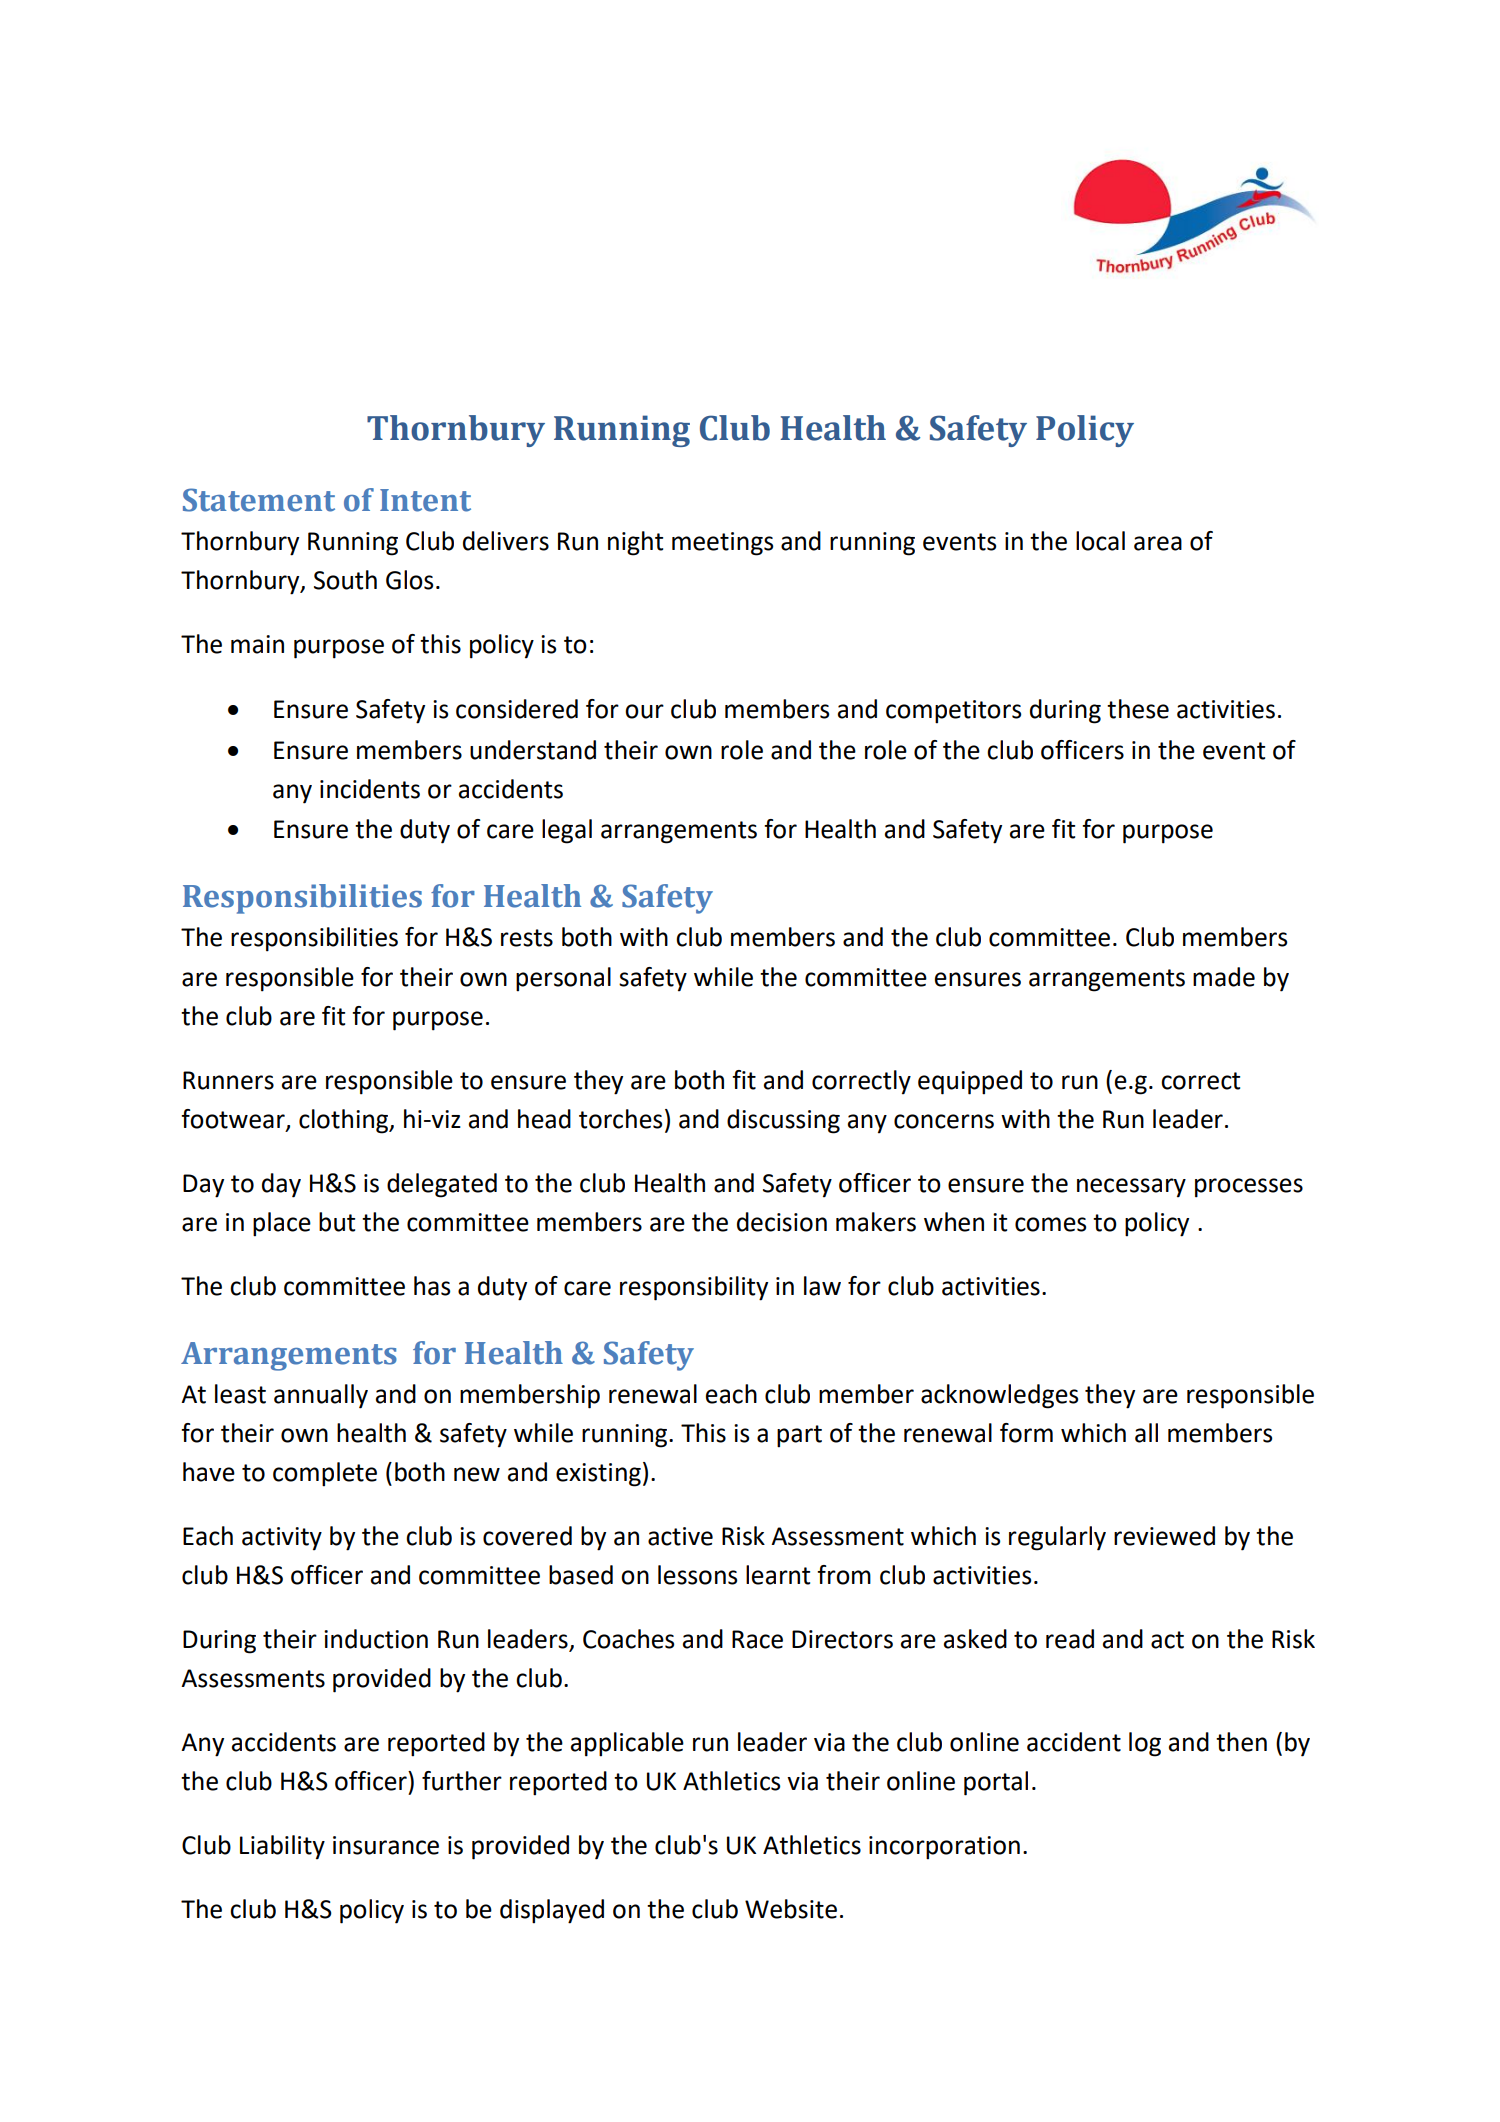  What do you see at coordinates (321, 1396) in the page?
I see `annually` at bounding box center [321, 1396].
